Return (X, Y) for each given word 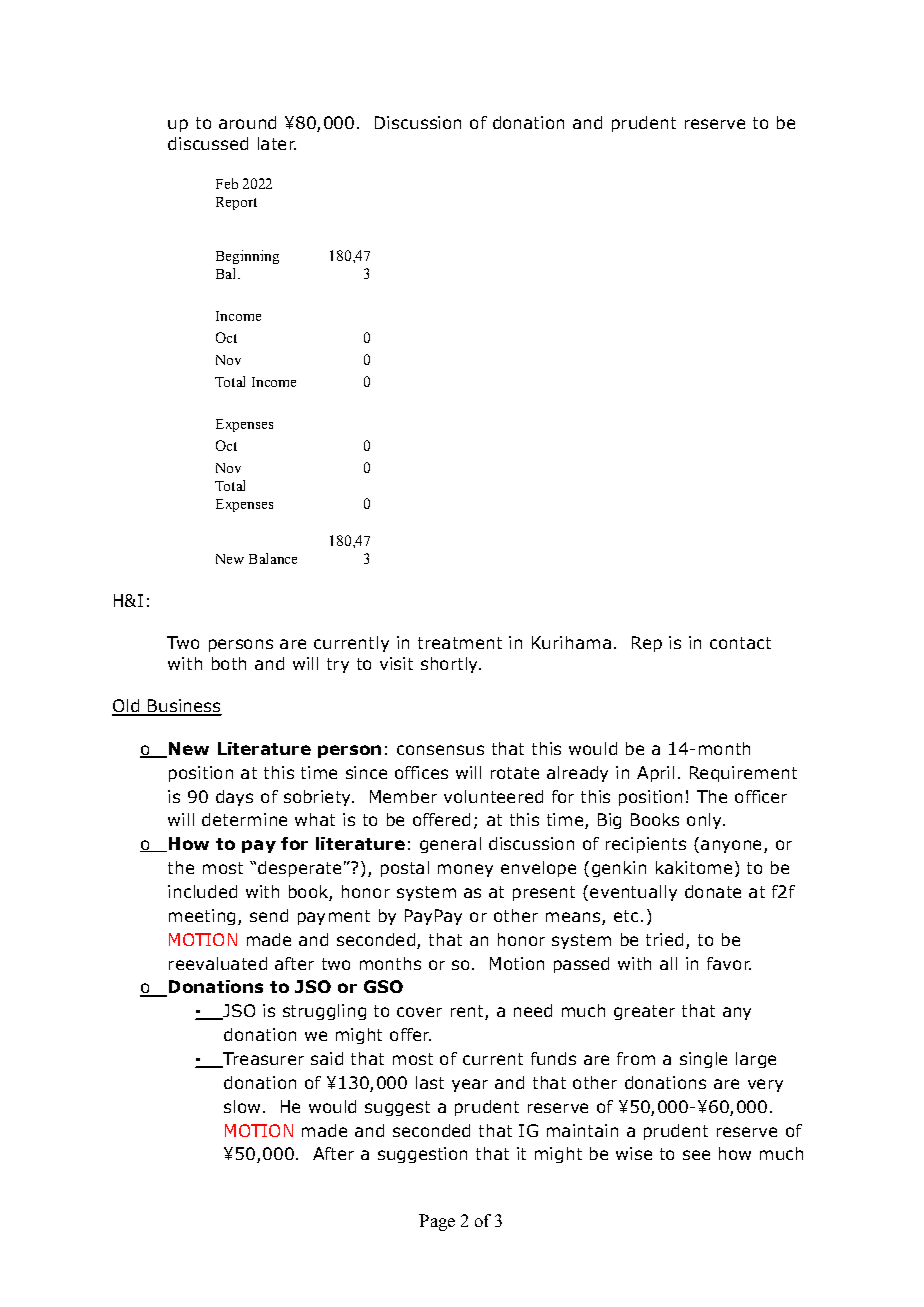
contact (740, 643)
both (229, 663)
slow (242, 1106)
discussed (208, 143)
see (696, 1155)
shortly (450, 665)
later (277, 143)
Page (437, 1222)
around (247, 122)
